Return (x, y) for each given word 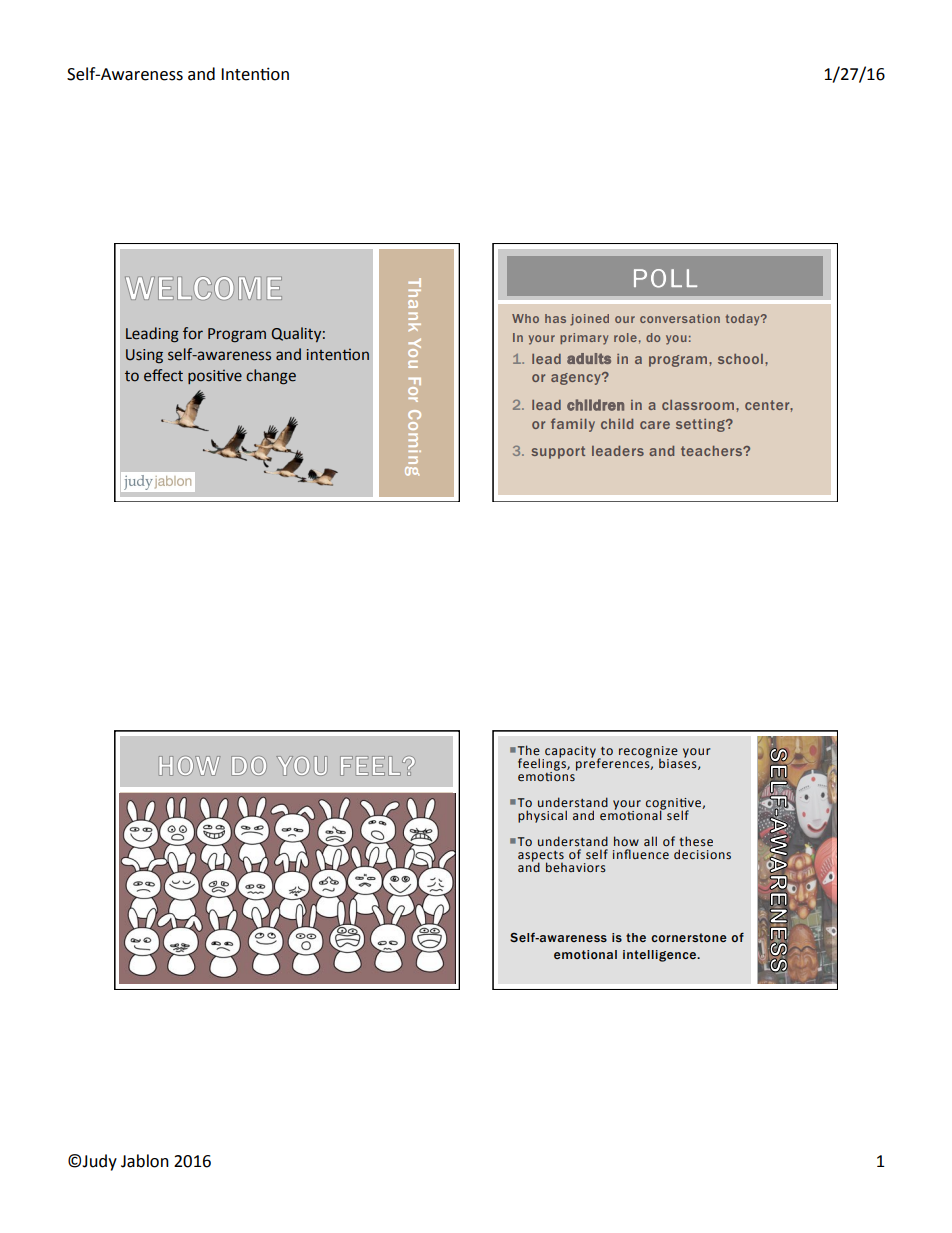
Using (144, 356)
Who (525, 318)
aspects (541, 857)
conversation (680, 318)
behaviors (576, 867)
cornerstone (689, 937)
